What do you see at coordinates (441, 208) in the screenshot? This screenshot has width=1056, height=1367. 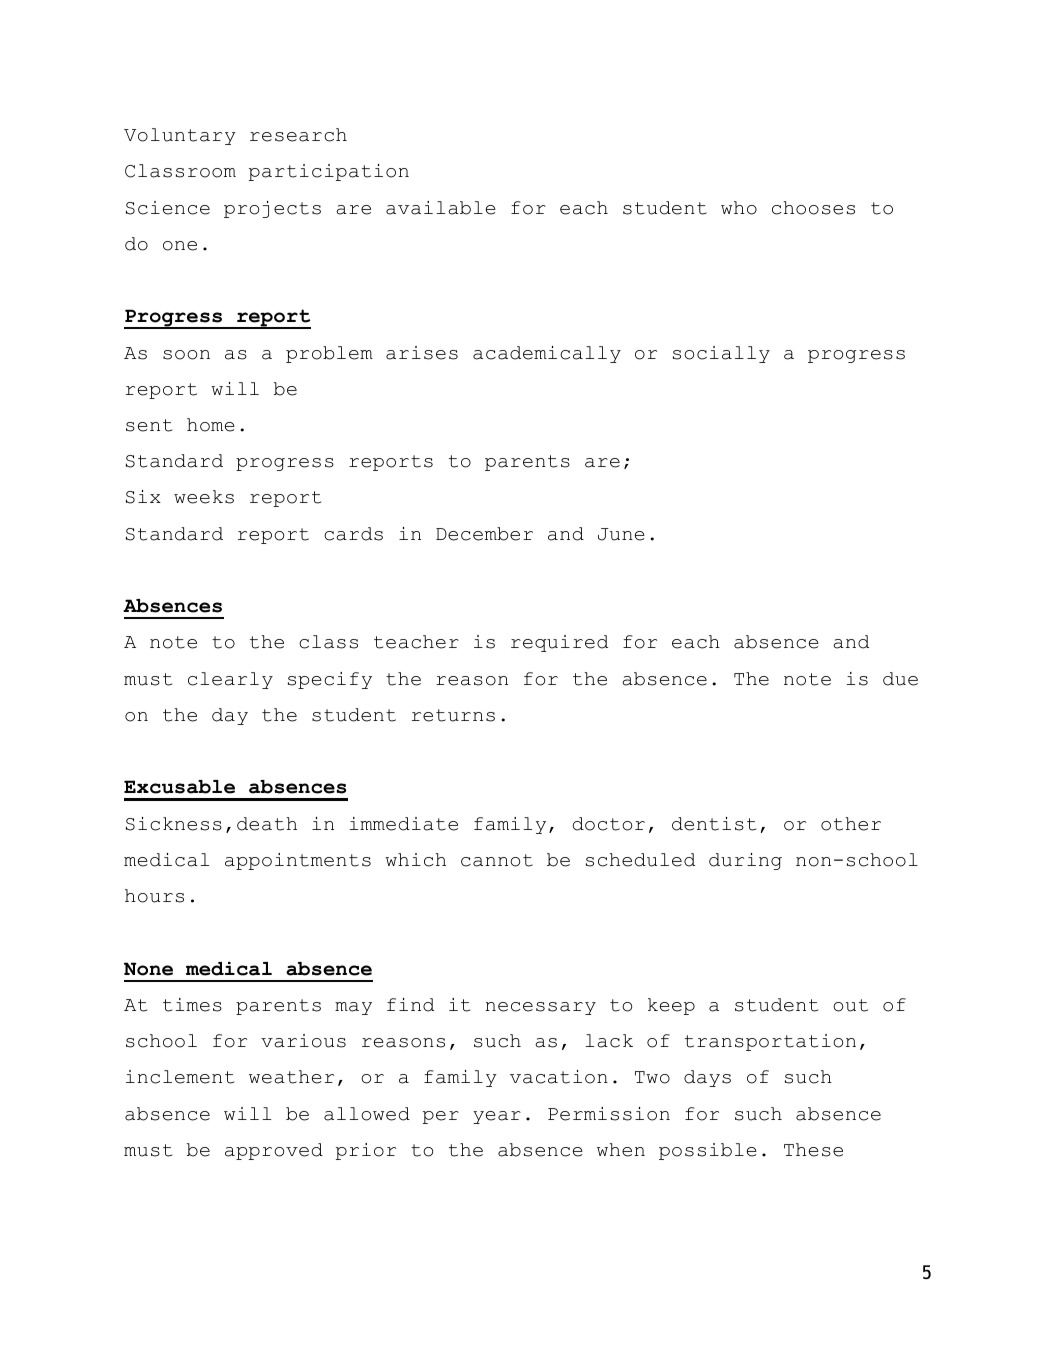 I see `available` at bounding box center [441, 208].
